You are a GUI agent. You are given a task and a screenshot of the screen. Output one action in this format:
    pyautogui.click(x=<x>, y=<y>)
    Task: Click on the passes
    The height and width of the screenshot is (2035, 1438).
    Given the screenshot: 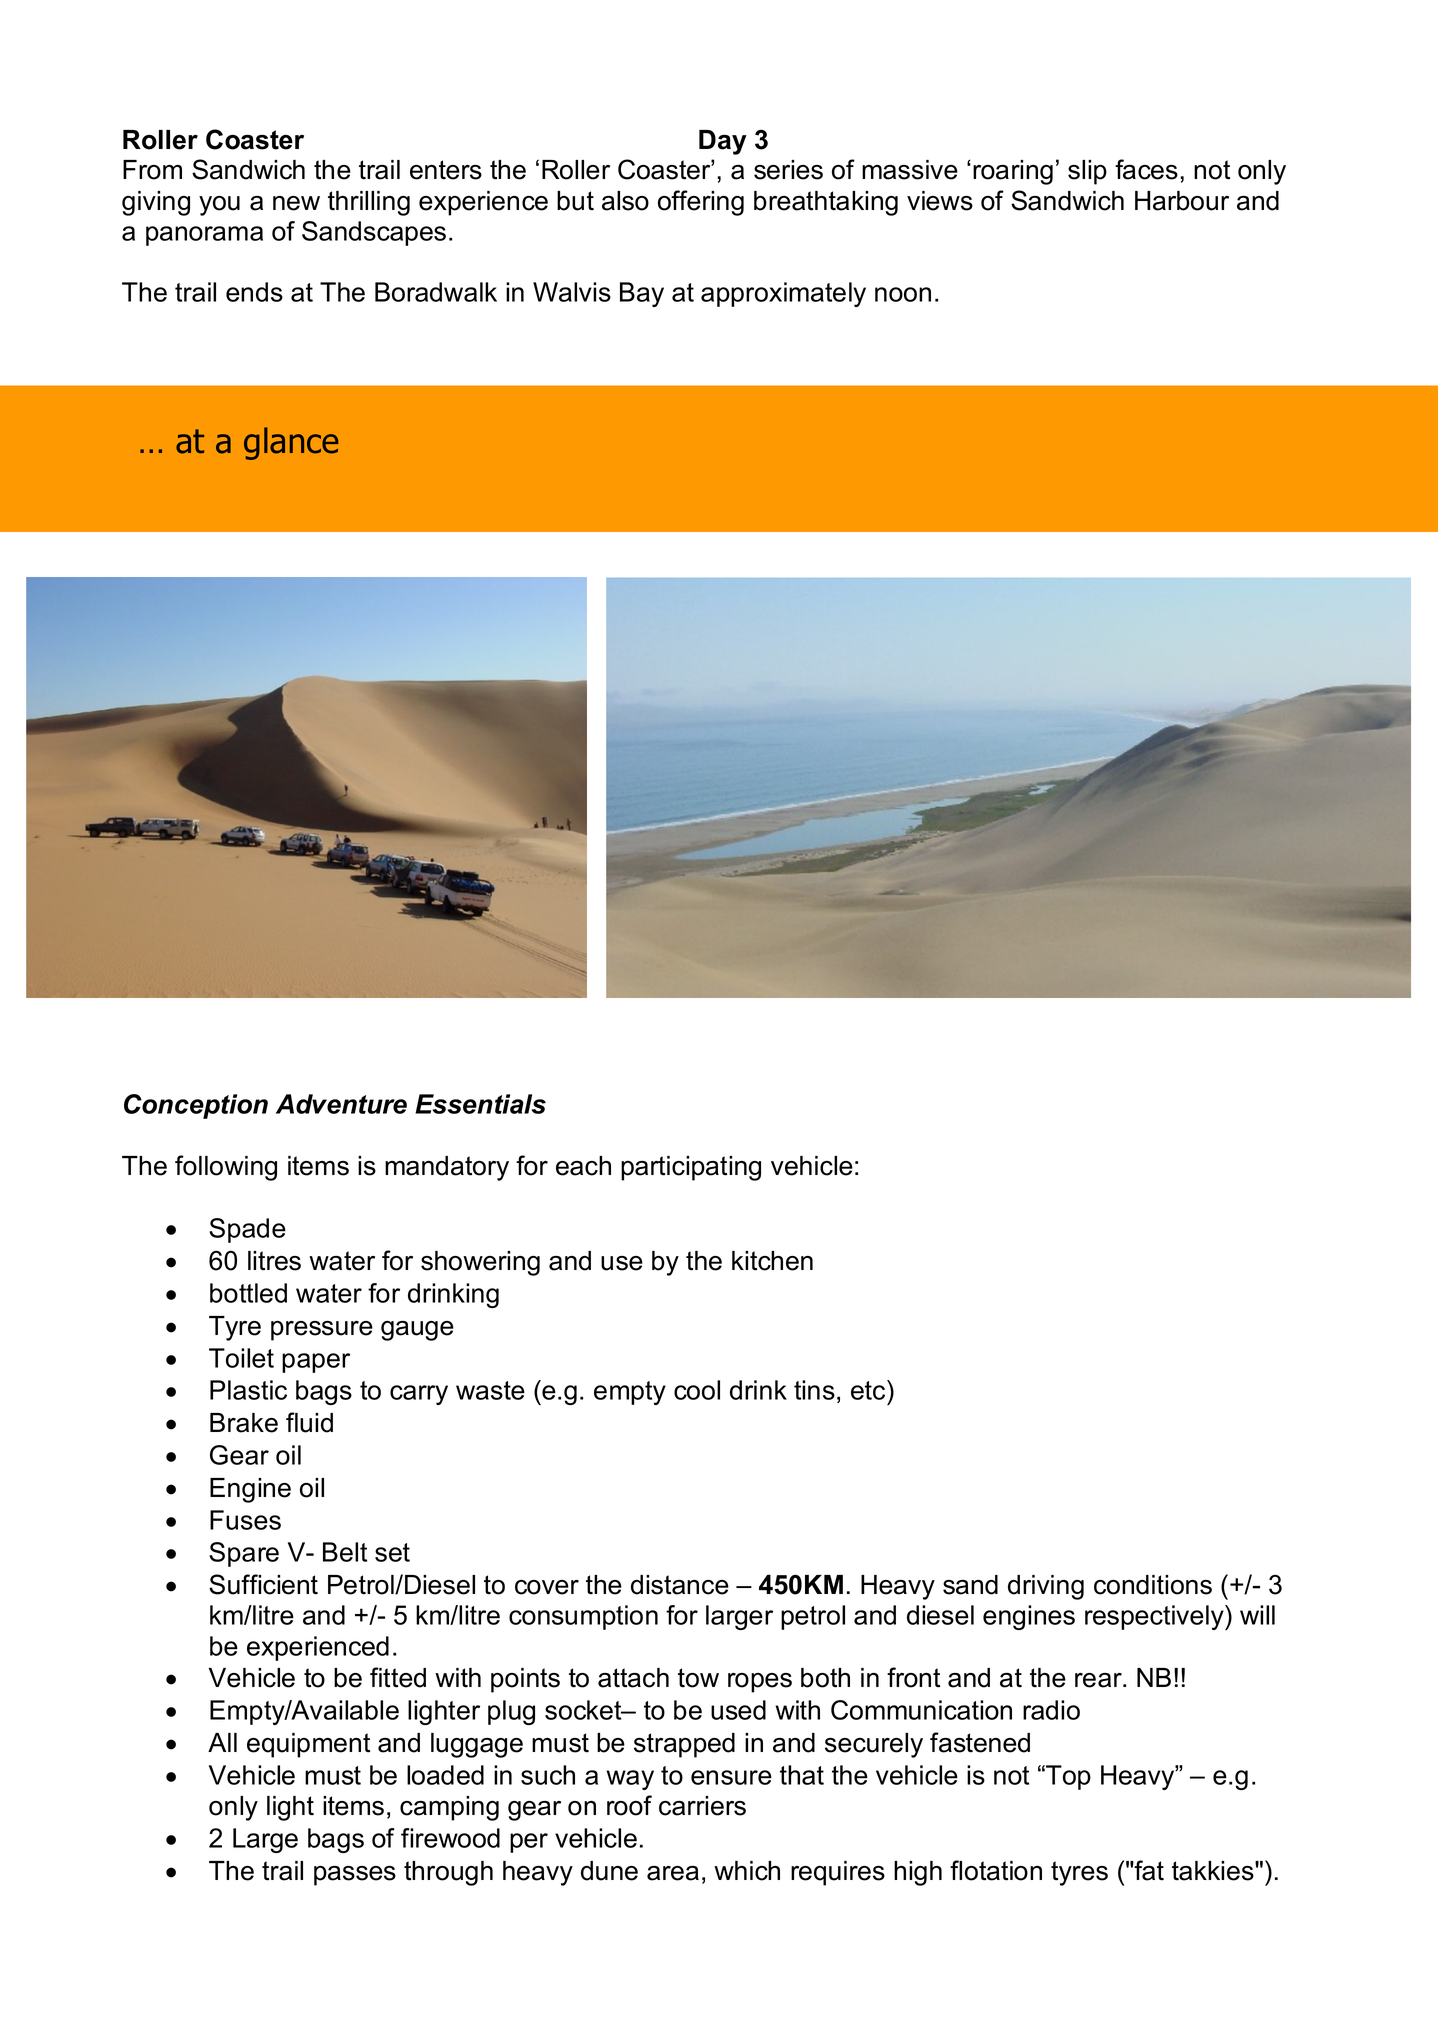 What is the action you would take?
    pyautogui.click(x=355, y=1876)
